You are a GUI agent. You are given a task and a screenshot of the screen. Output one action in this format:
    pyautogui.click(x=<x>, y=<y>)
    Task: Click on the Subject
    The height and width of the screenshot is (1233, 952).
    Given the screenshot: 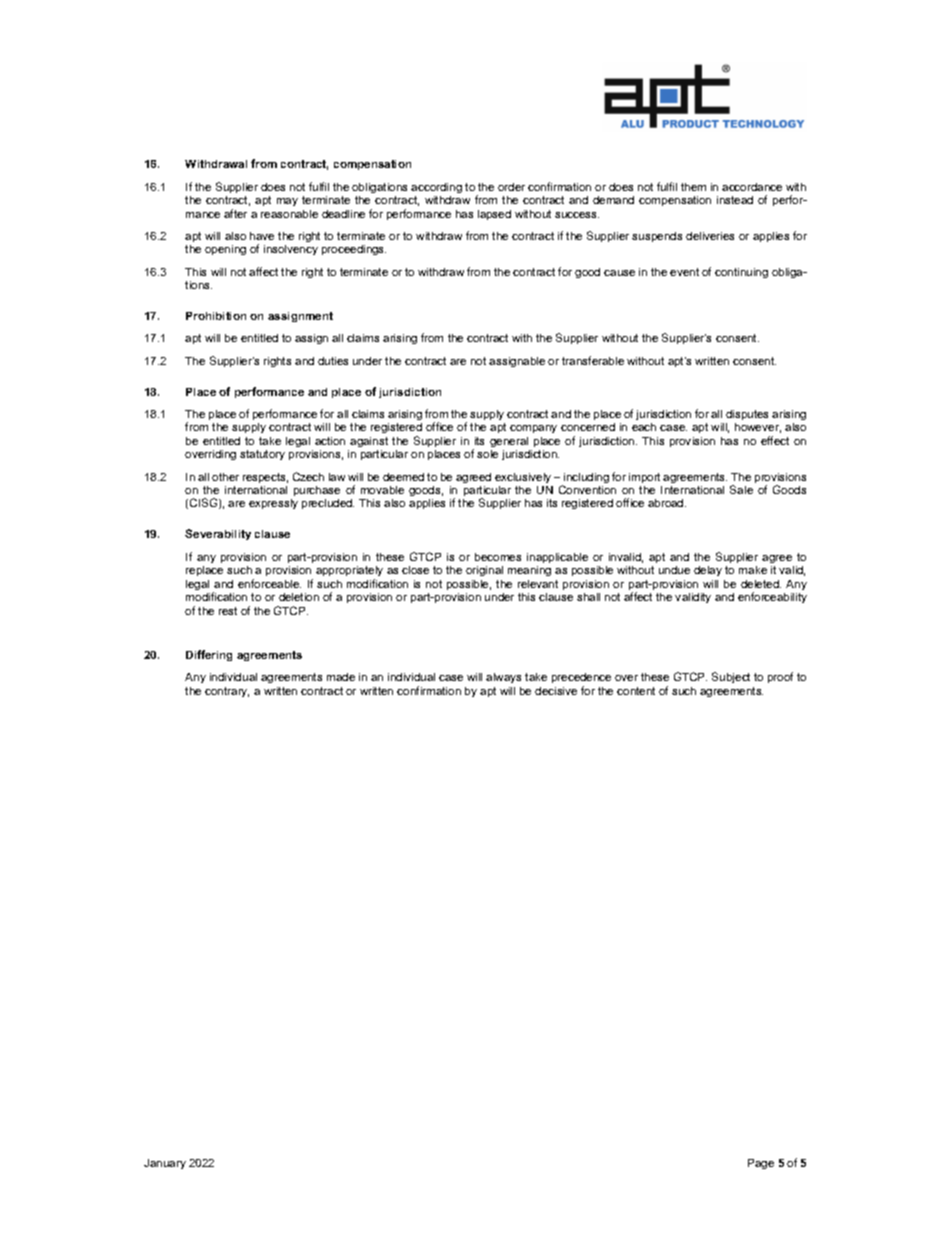 What is the action you would take?
    pyautogui.click(x=731, y=677)
